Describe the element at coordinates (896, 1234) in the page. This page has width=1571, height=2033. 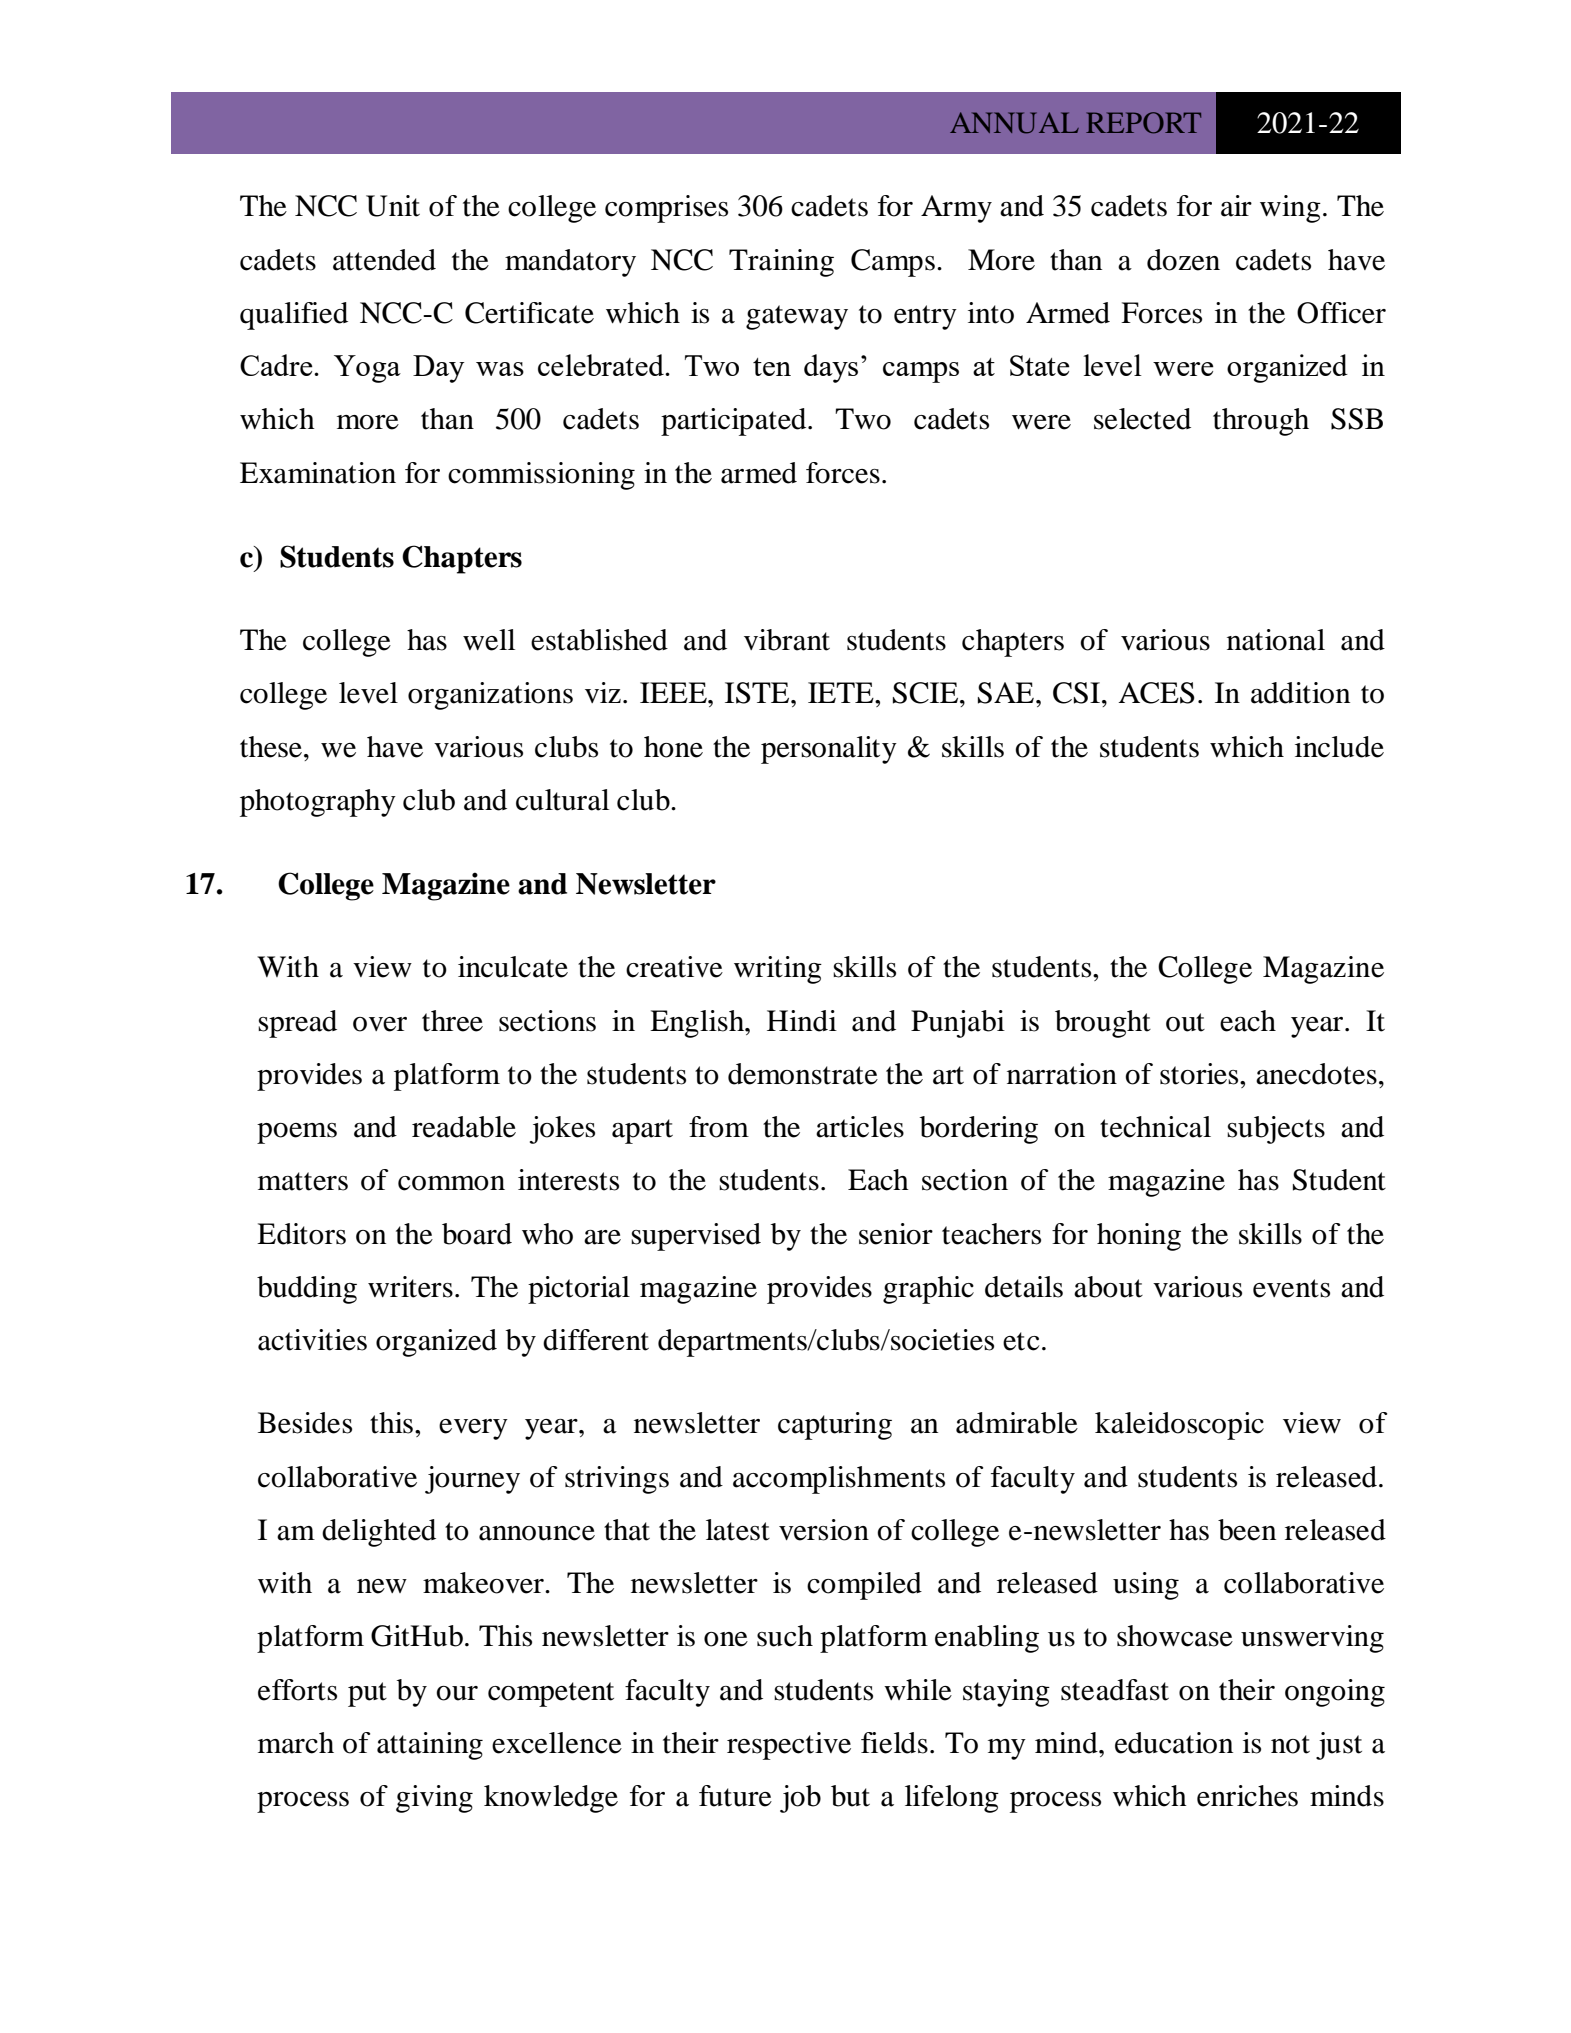
I see `senior` at that location.
